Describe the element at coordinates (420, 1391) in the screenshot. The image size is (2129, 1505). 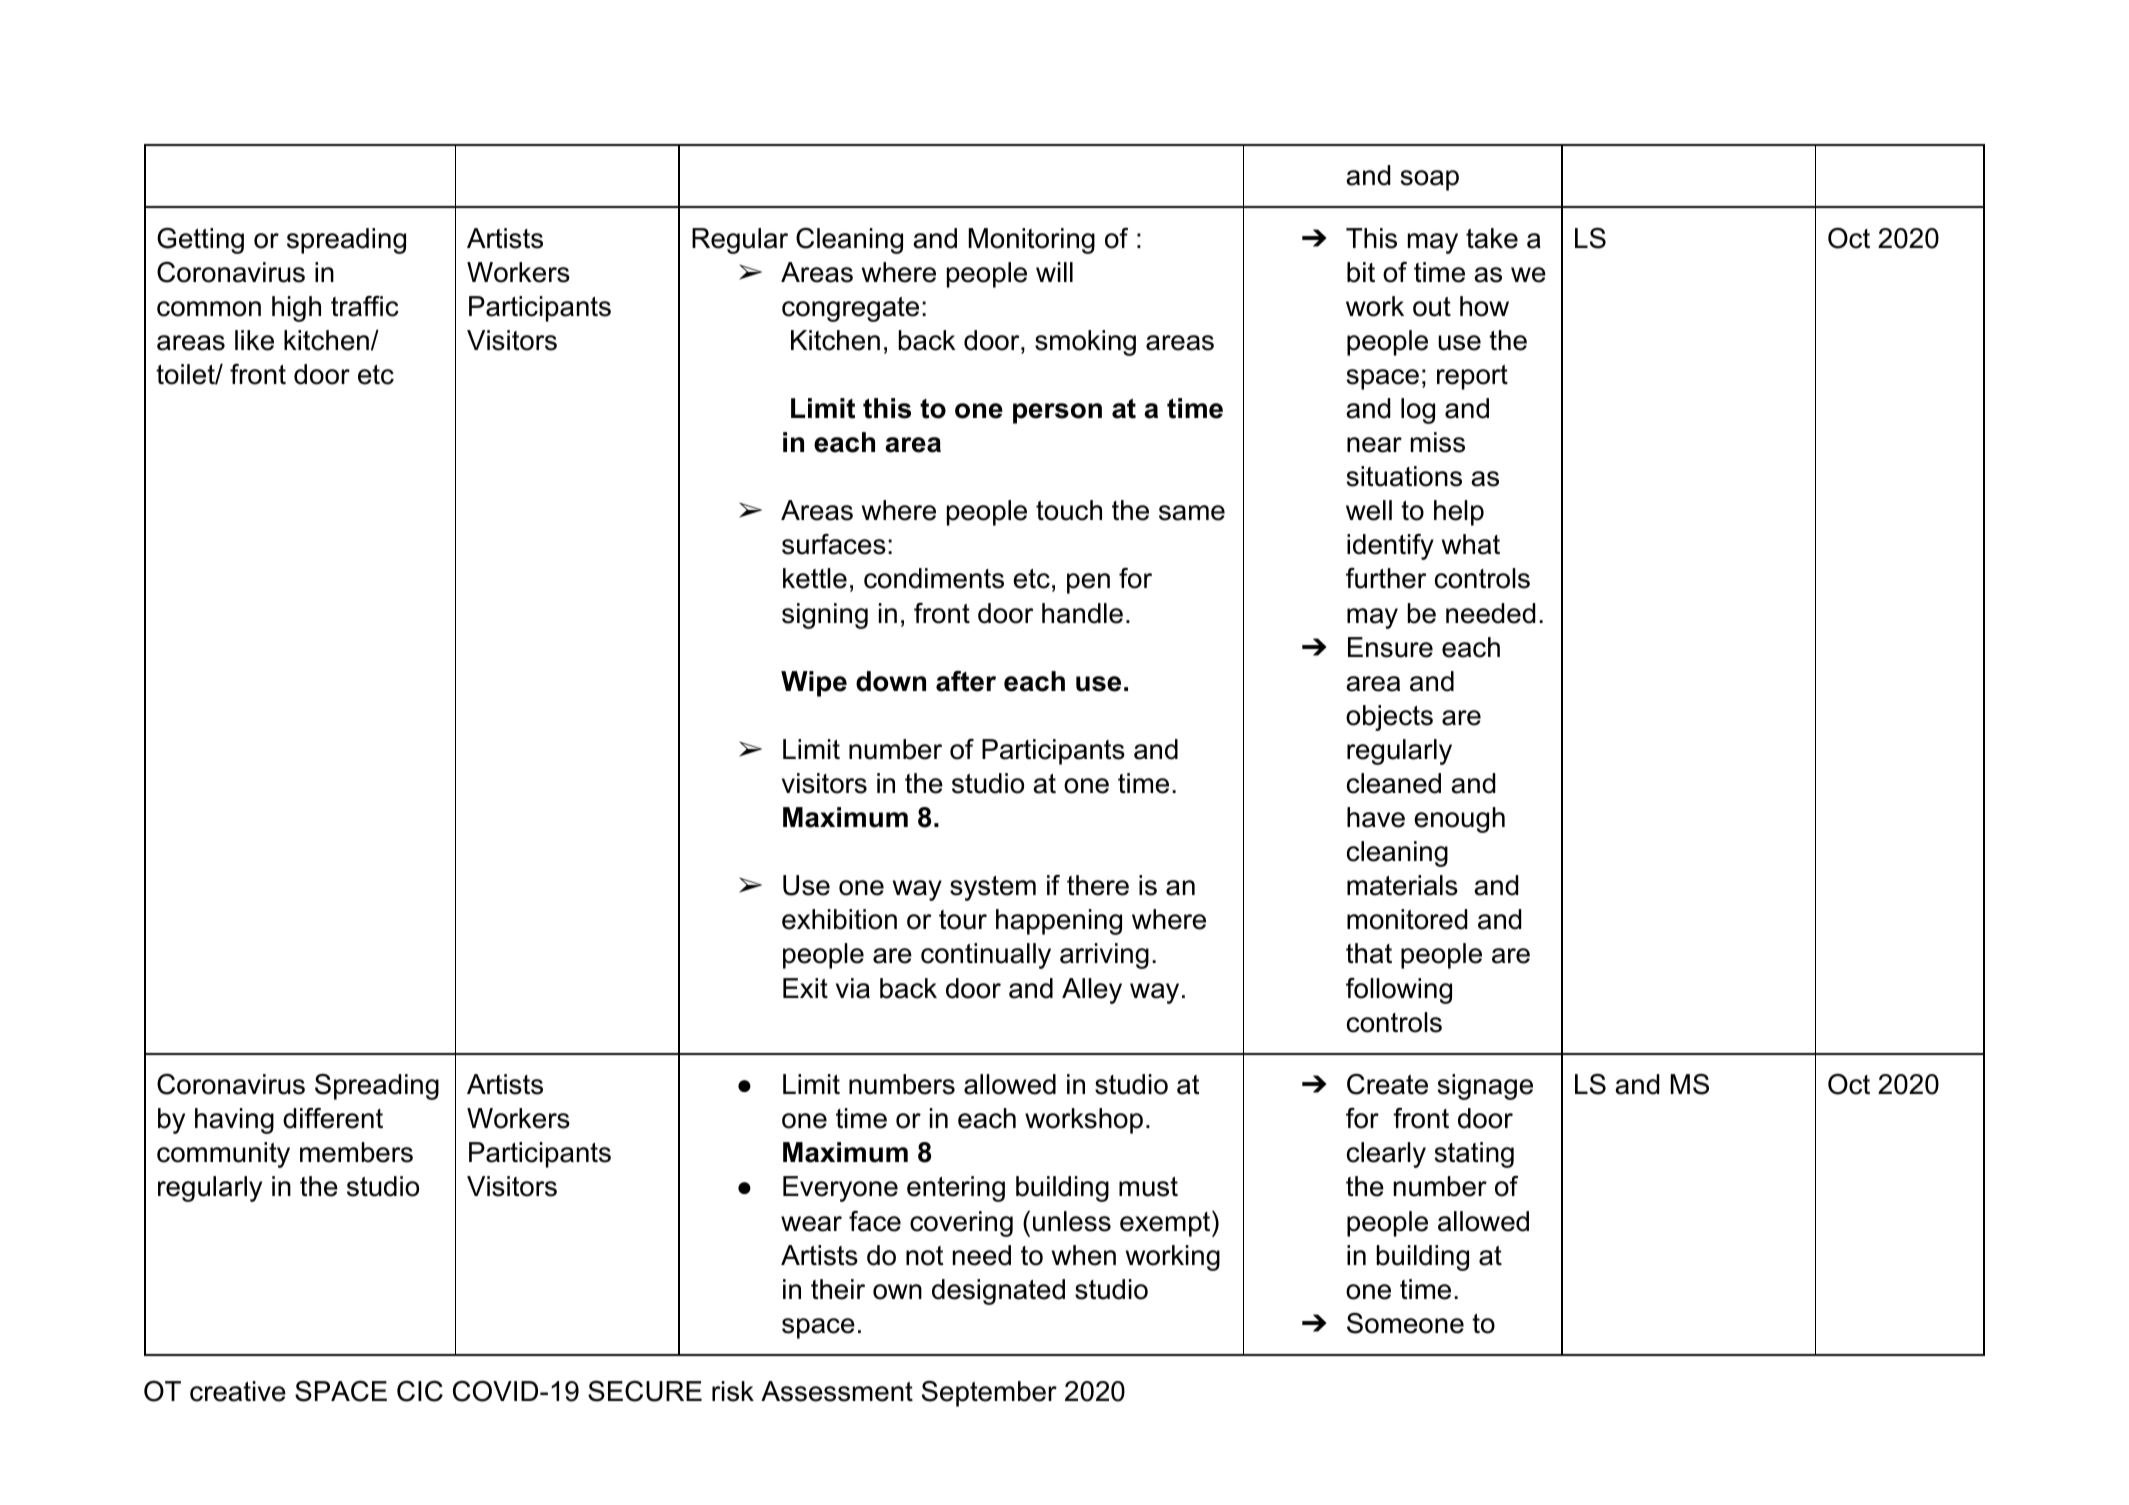
I see `CIC` at that location.
